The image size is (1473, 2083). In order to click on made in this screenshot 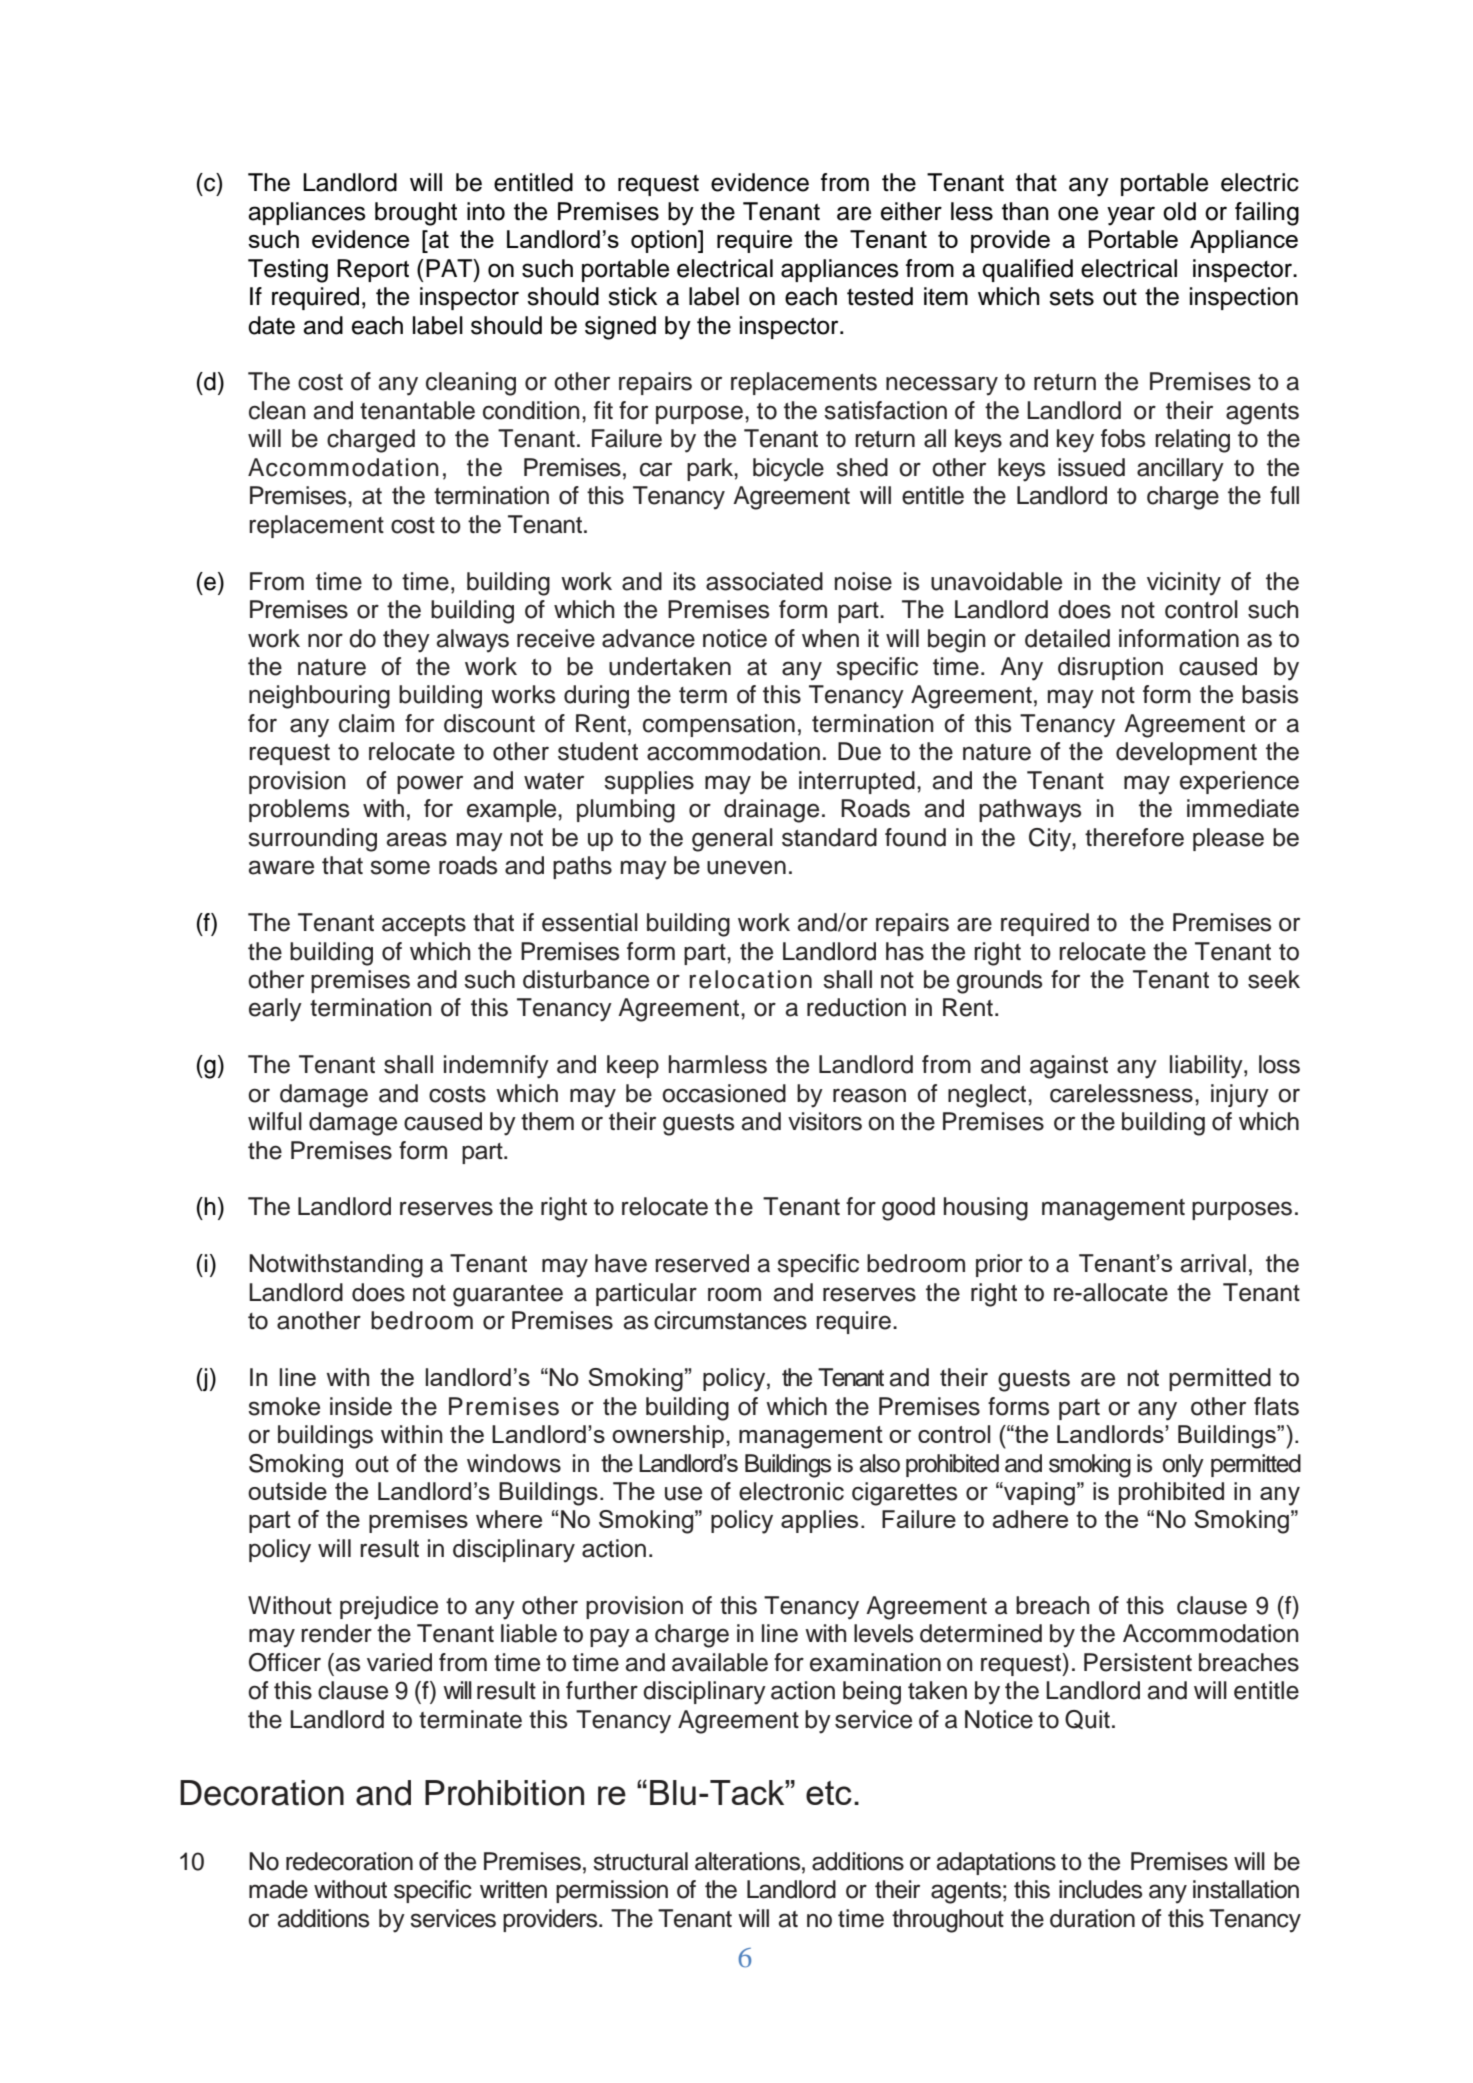, I will do `click(278, 1889)`.
